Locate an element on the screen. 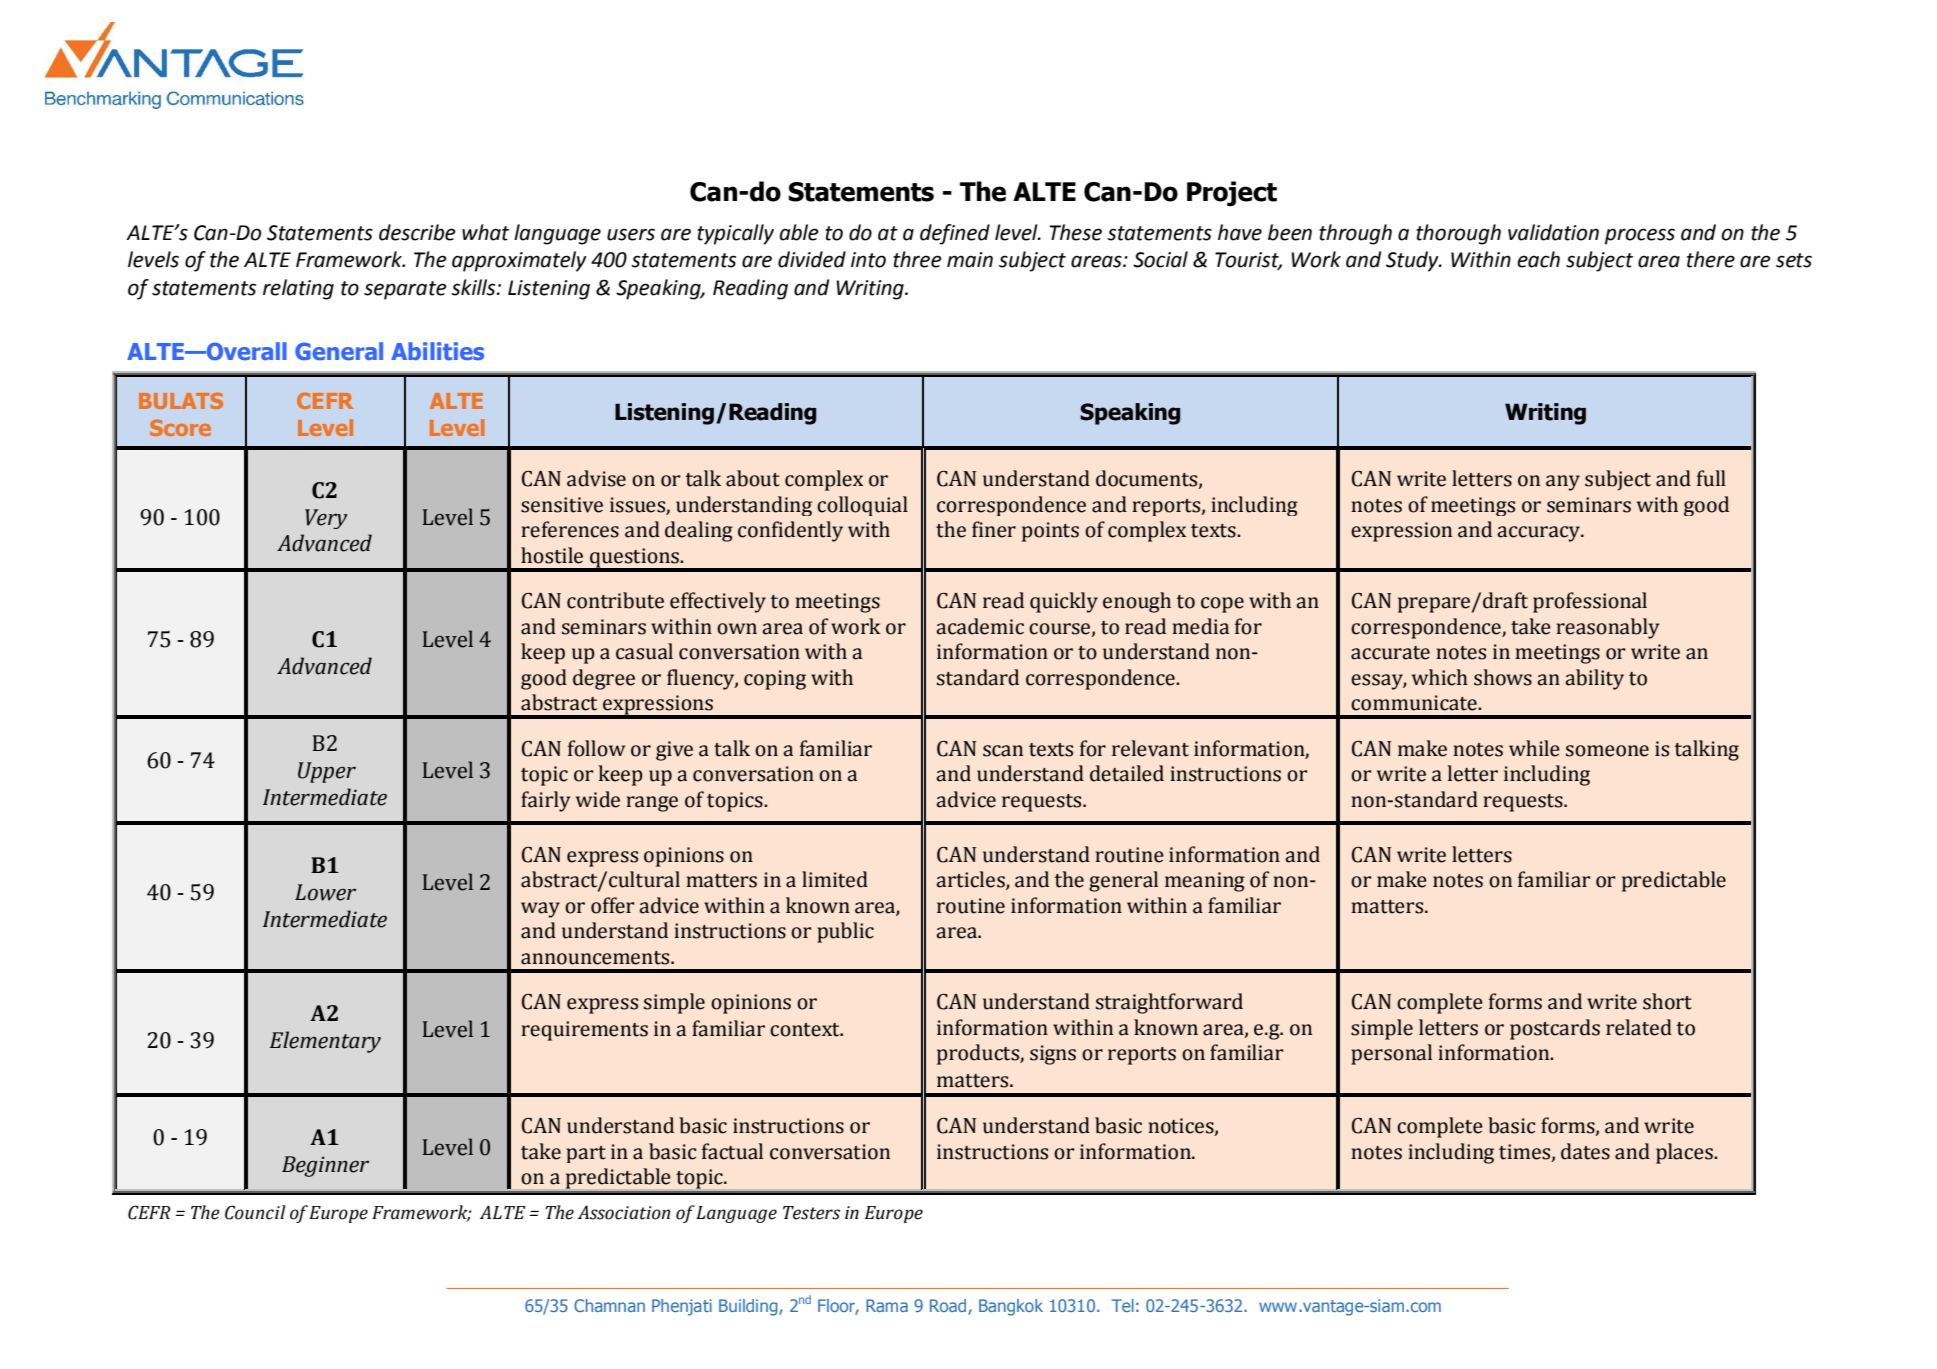 The image size is (1937, 1369). someone is located at coordinates (1607, 751).
